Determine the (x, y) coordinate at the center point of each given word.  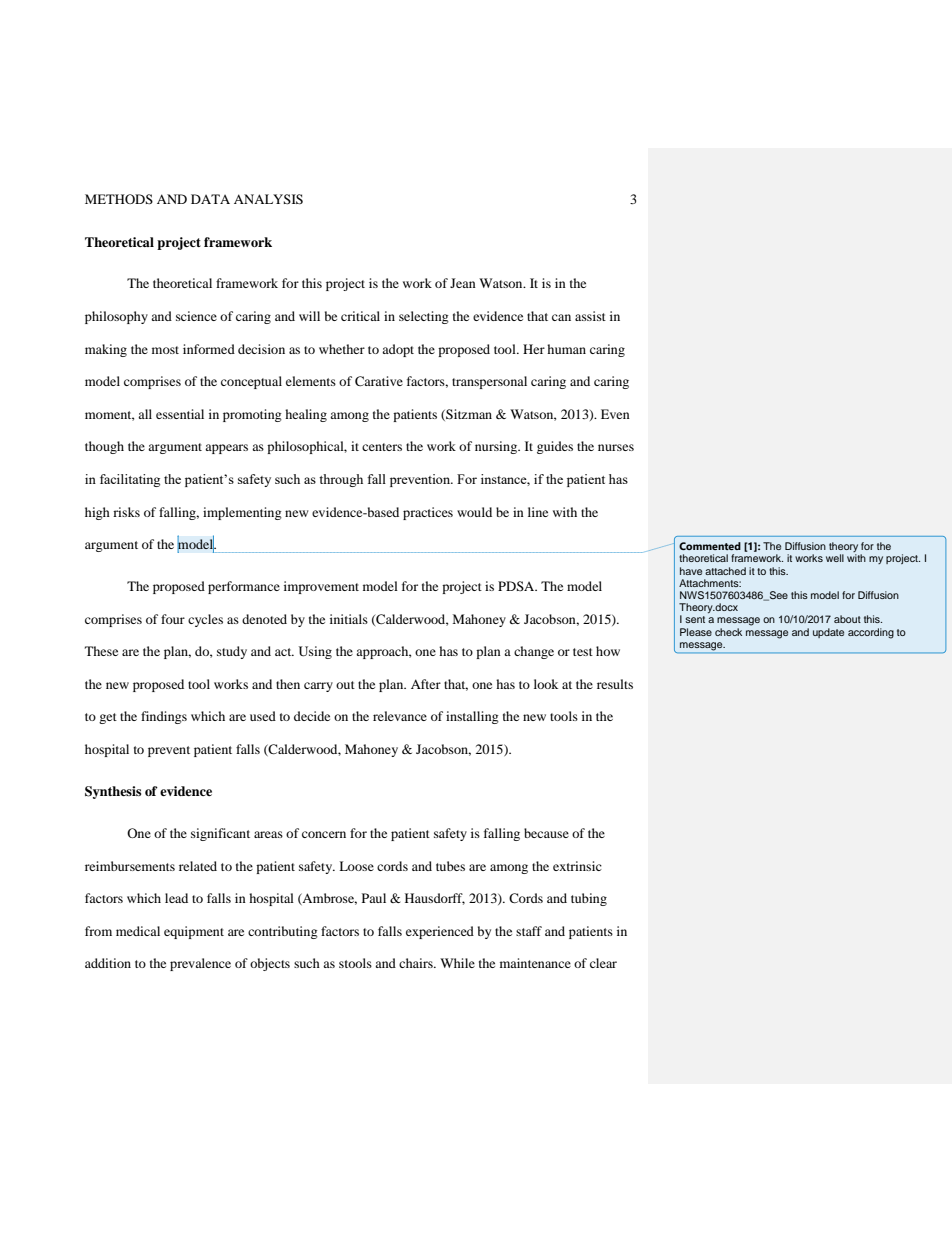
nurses (616, 447)
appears (226, 449)
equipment (194, 932)
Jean (463, 283)
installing (472, 717)
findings (164, 717)
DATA (210, 199)
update (828, 633)
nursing (497, 447)
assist (590, 316)
